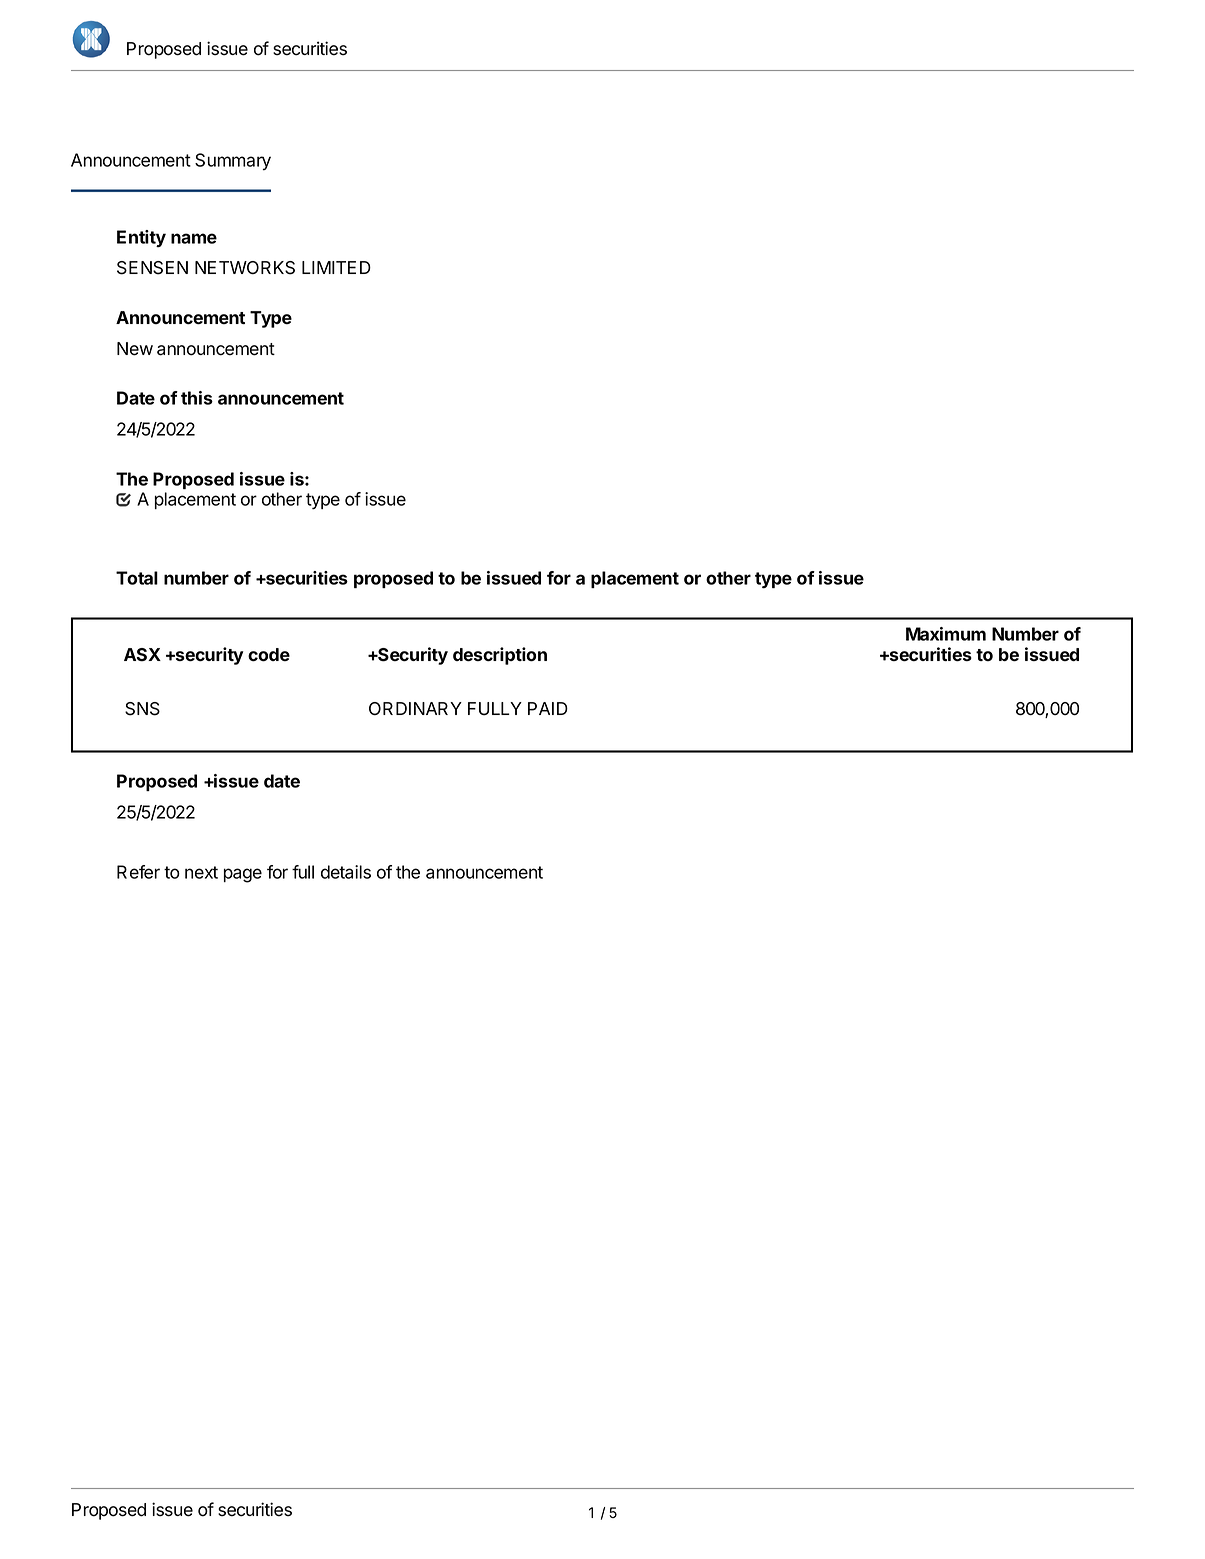 Image resolution: width=1205 pixels, height=1559 pixels. I want to click on Maximum, so click(946, 634).
